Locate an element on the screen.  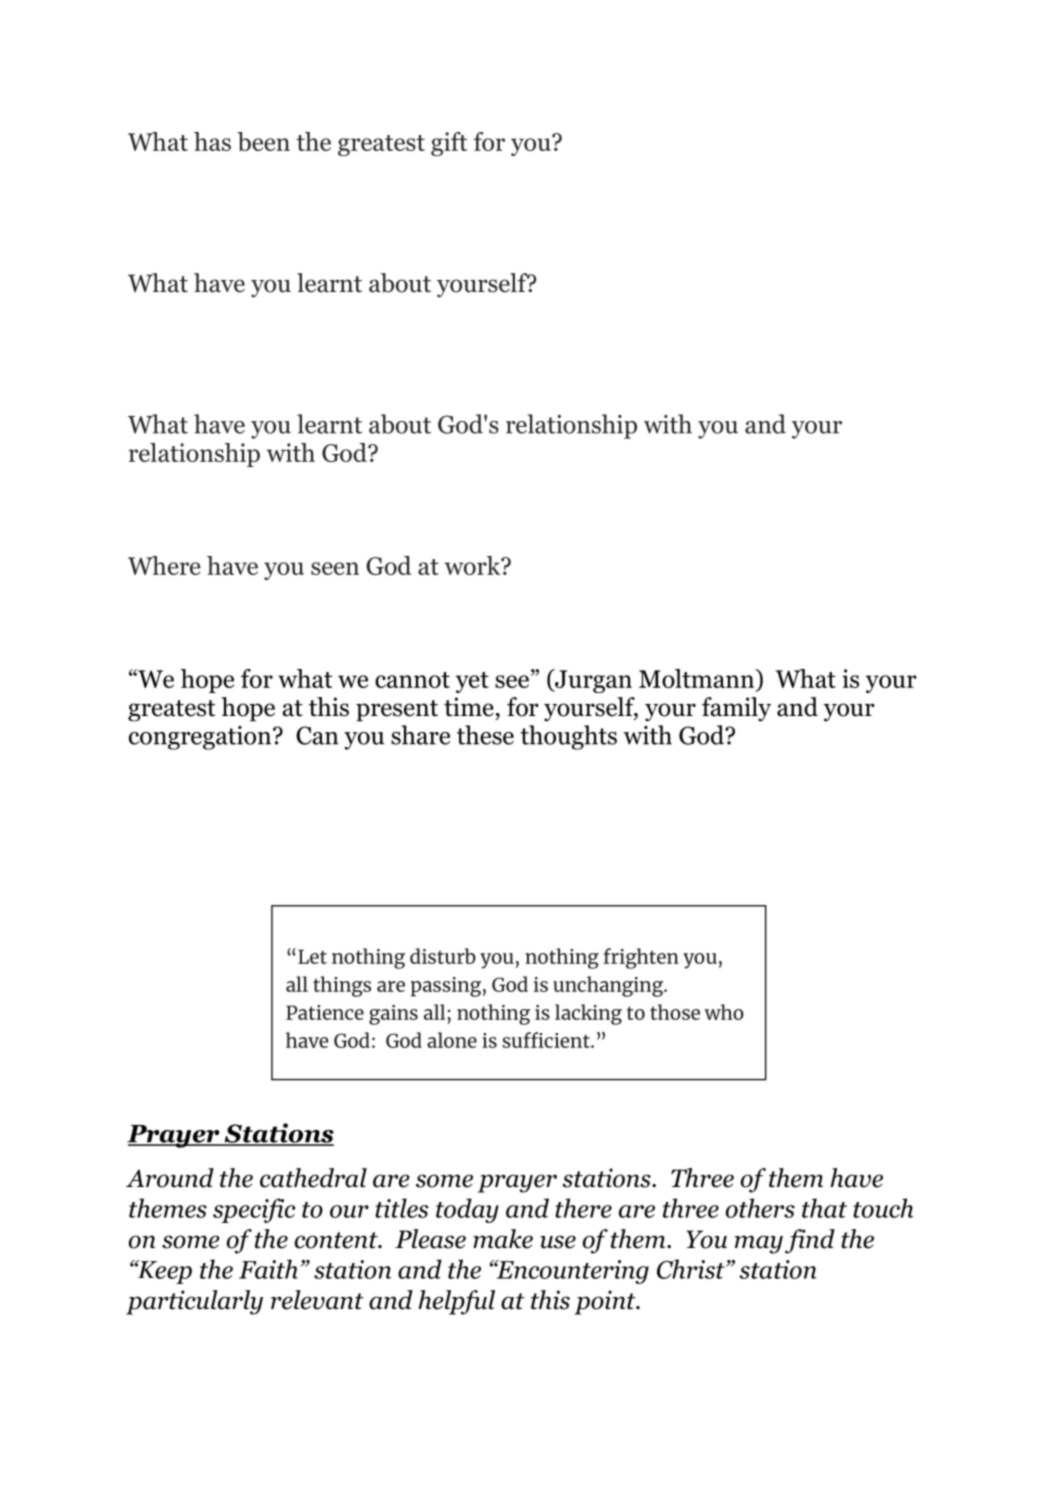
find is located at coordinates (810, 1241).
